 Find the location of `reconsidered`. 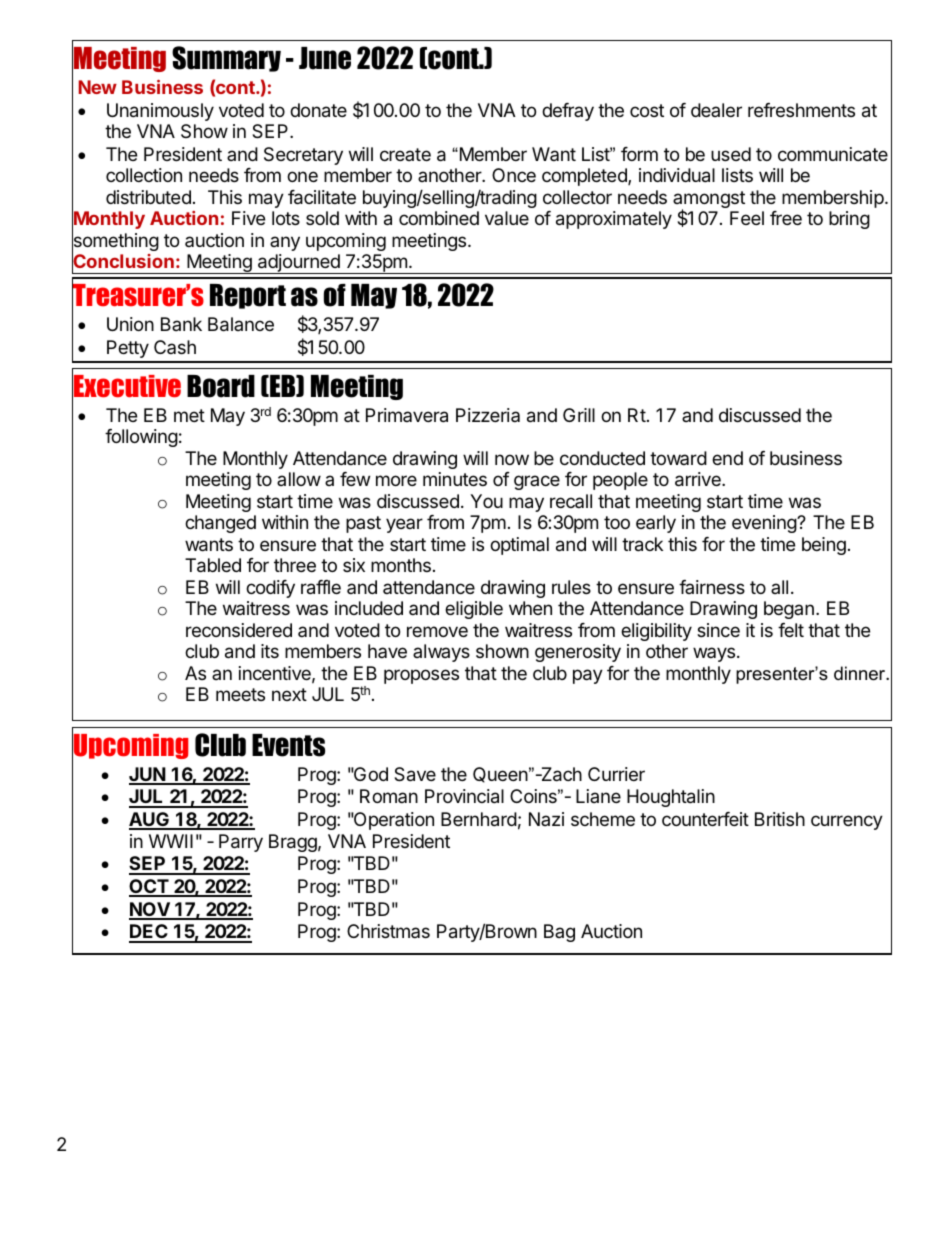

reconsidered is located at coordinates (239, 630).
